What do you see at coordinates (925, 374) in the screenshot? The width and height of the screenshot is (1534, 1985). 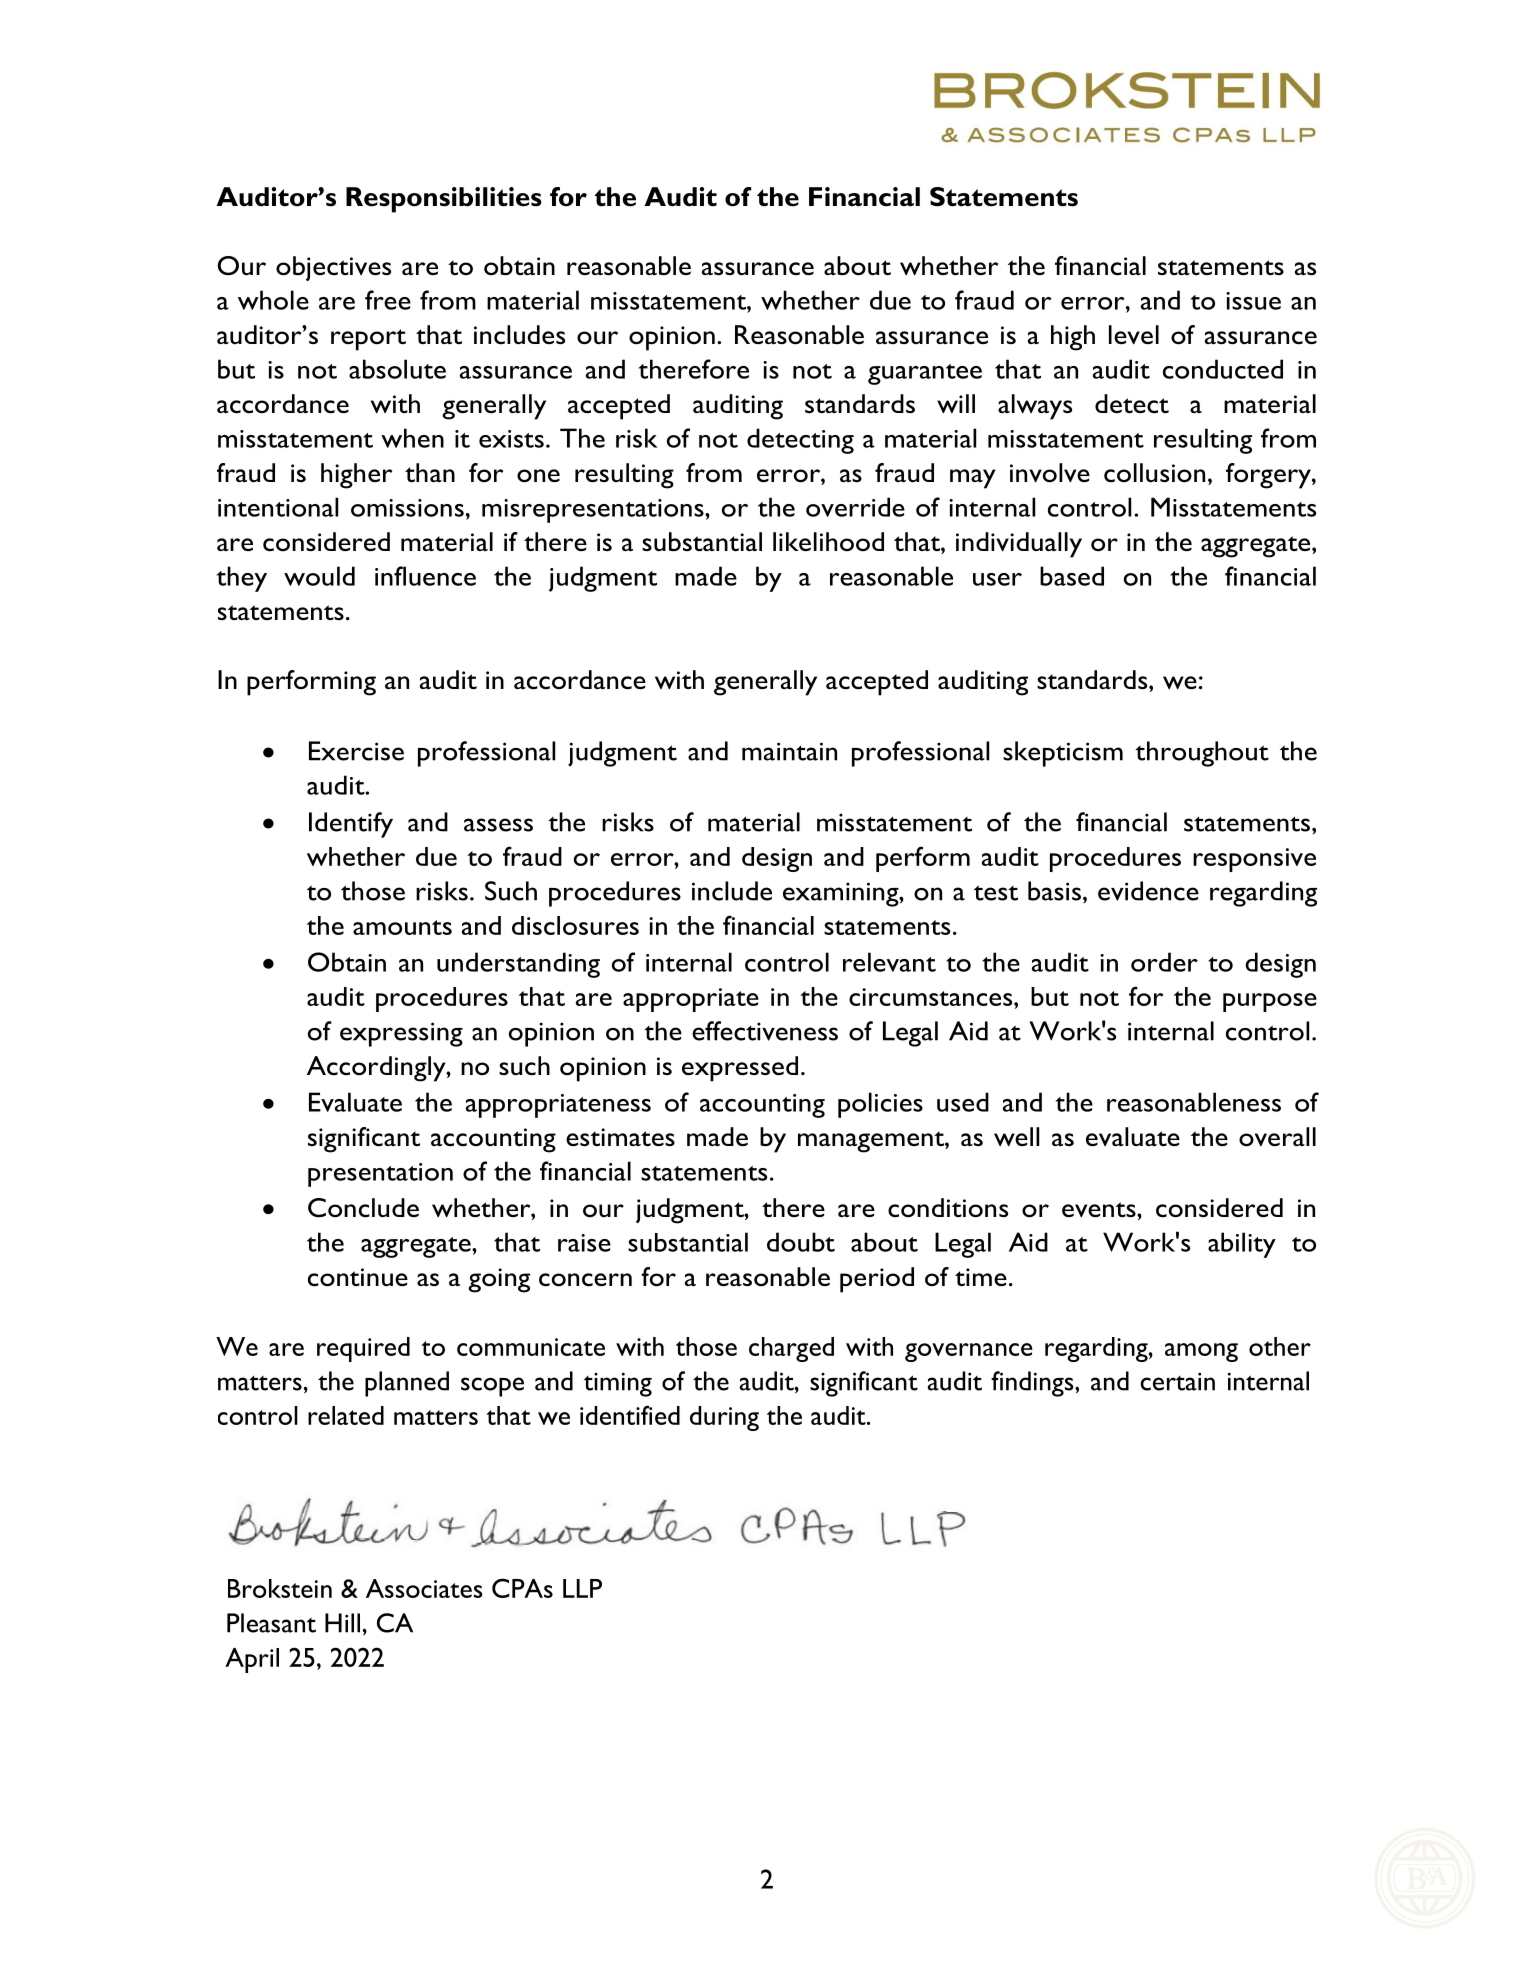 I see `guarantee` at bounding box center [925, 374].
